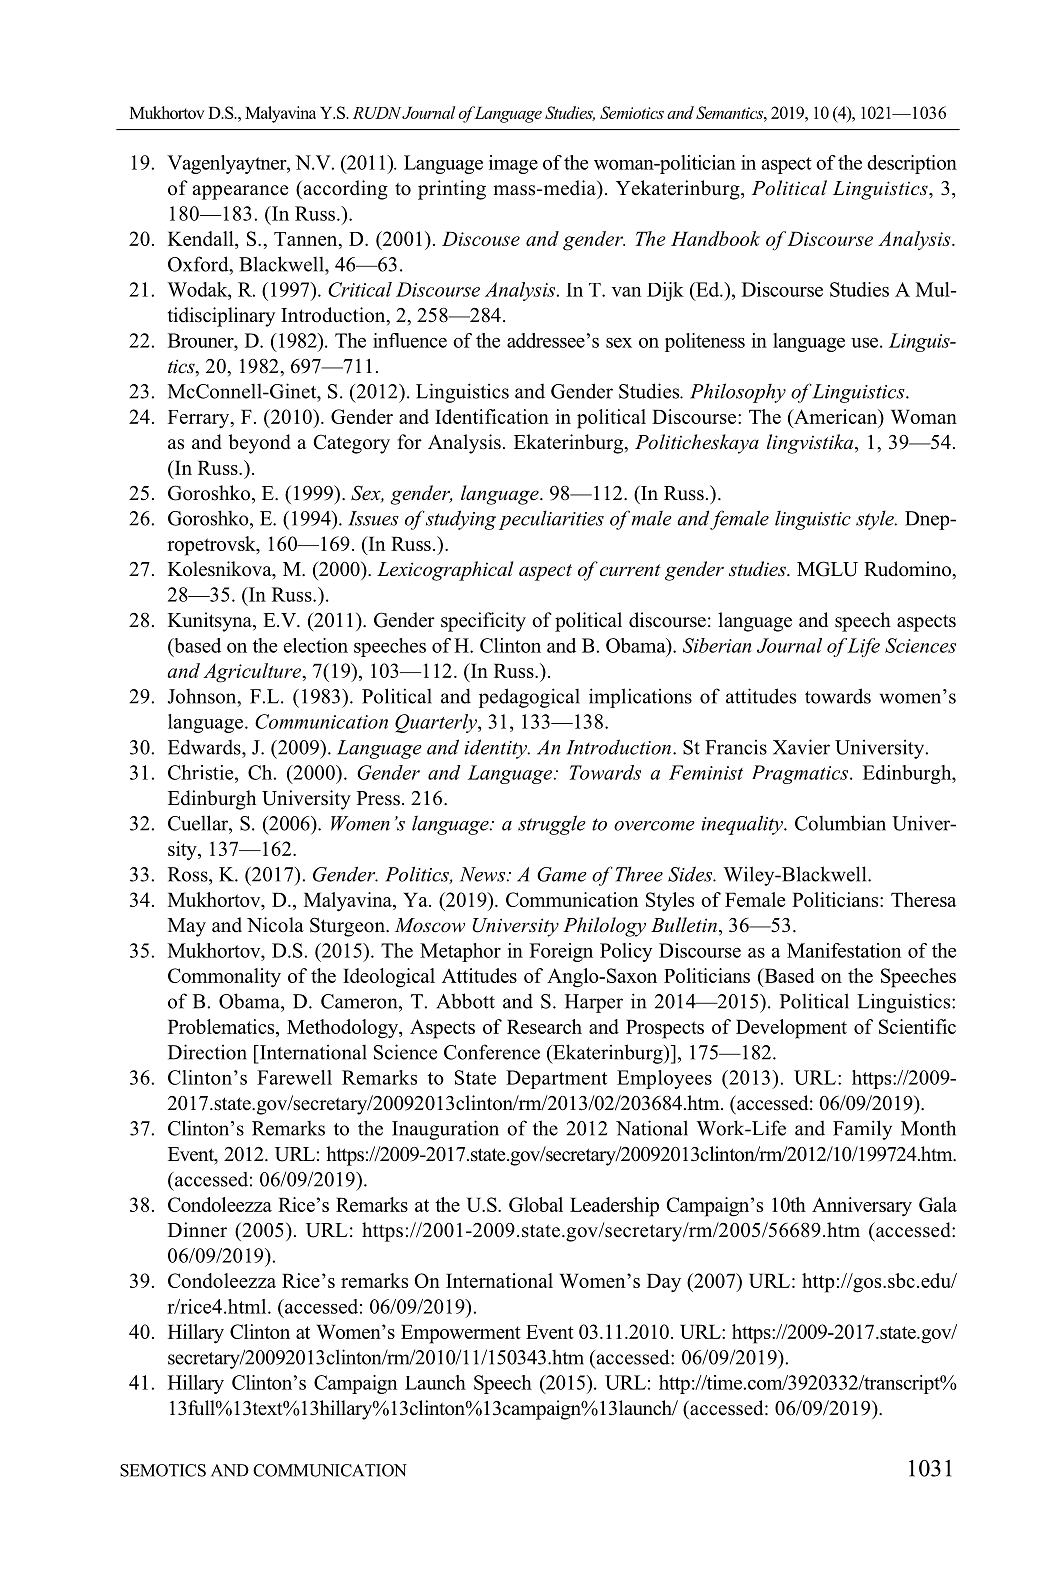 The width and height of the page is (1046, 1583). What do you see at coordinates (836, 418) in the page?
I see `American` at bounding box center [836, 418].
